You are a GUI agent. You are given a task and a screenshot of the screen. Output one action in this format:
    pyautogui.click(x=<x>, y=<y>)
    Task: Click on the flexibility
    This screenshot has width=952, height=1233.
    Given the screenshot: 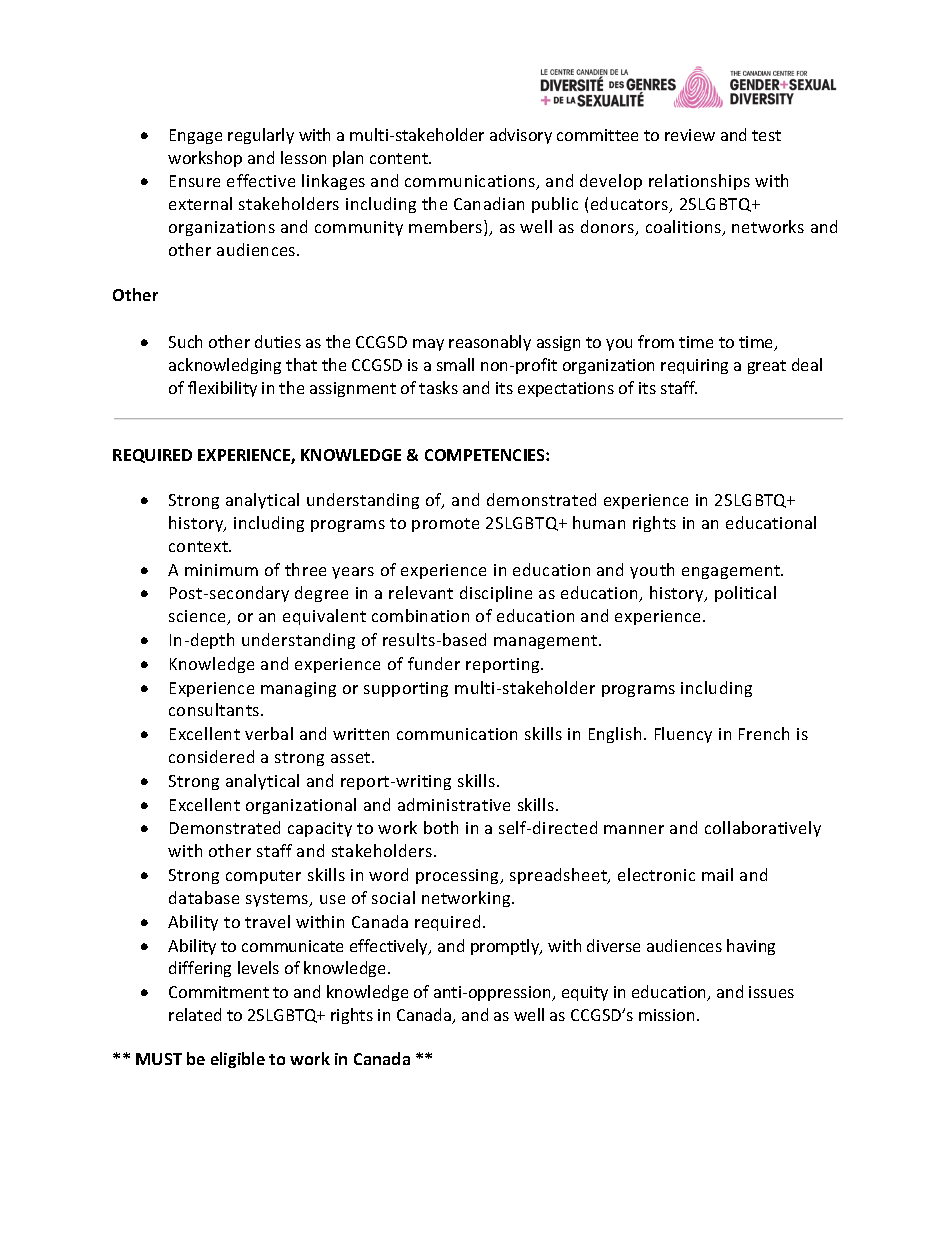 What is the action you would take?
    pyautogui.click(x=222, y=389)
